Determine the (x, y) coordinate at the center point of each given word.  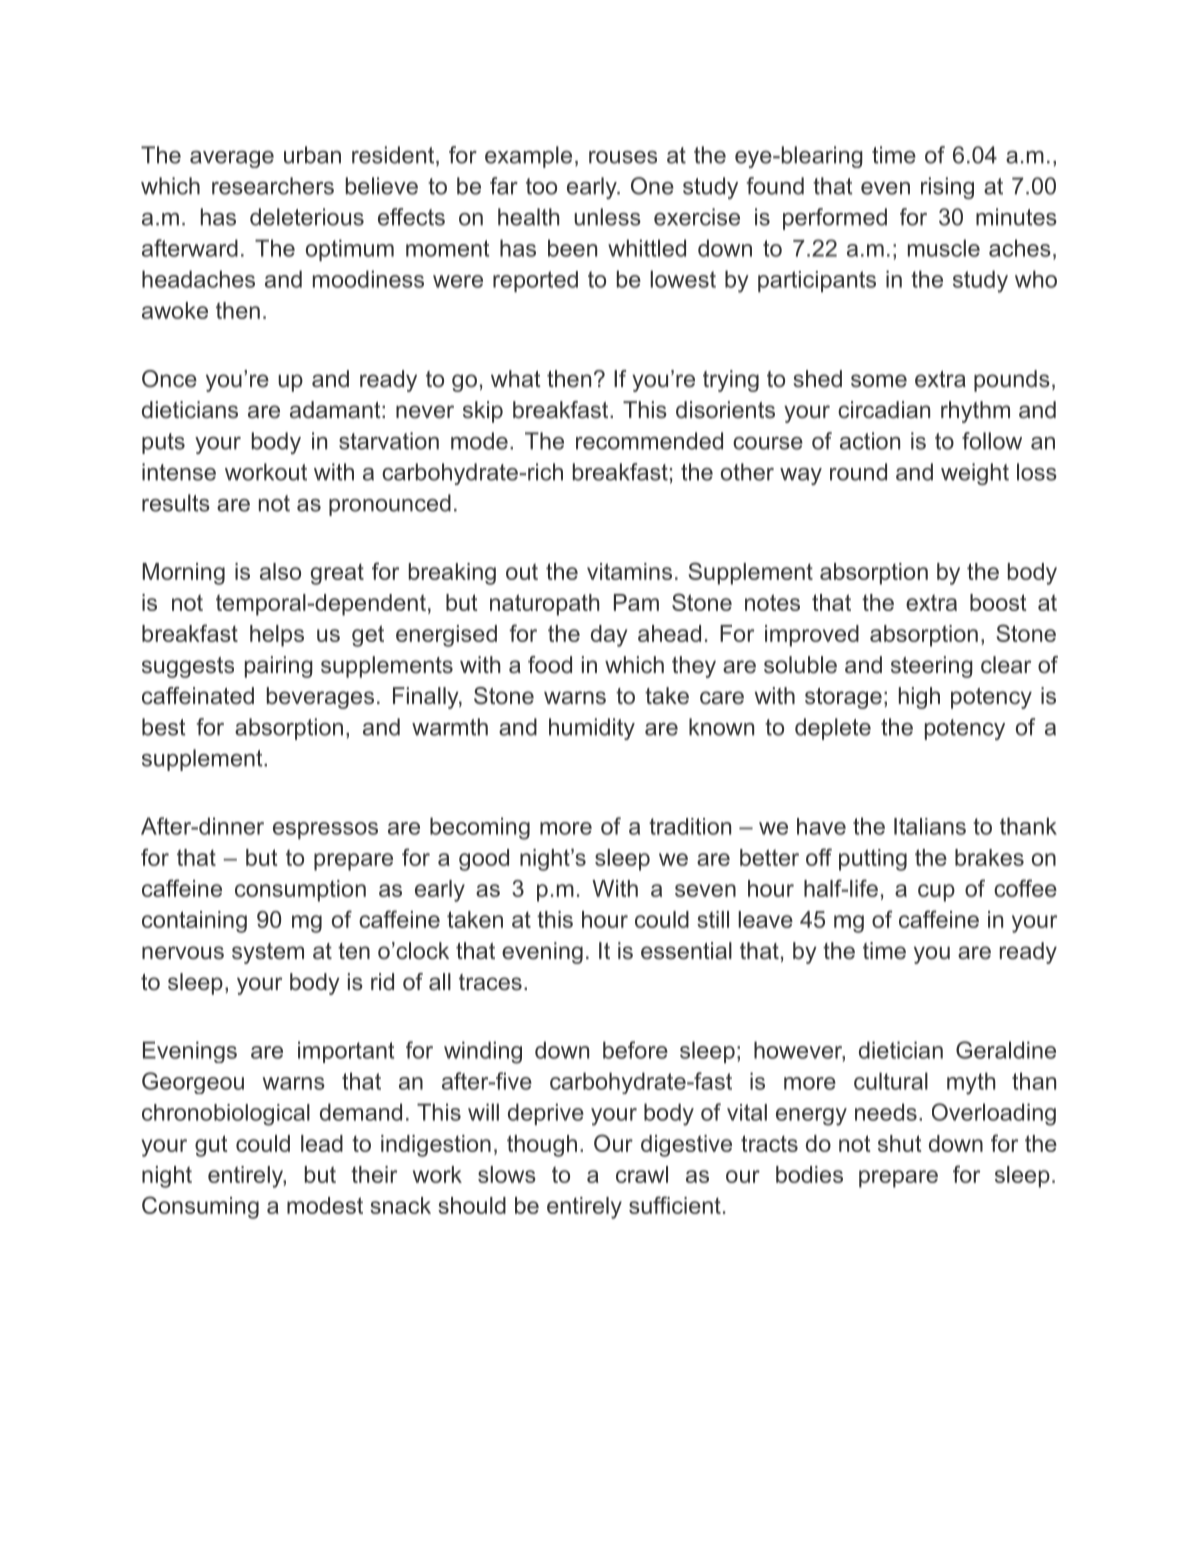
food (550, 665)
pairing (279, 667)
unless (607, 217)
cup (936, 893)
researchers (273, 186)
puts (163, 443)
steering (932, 667)
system (268, 953)
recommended (649, 441)
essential (686, 951)
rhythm (975, 412)
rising (947, 188)
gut (211, 1146)
